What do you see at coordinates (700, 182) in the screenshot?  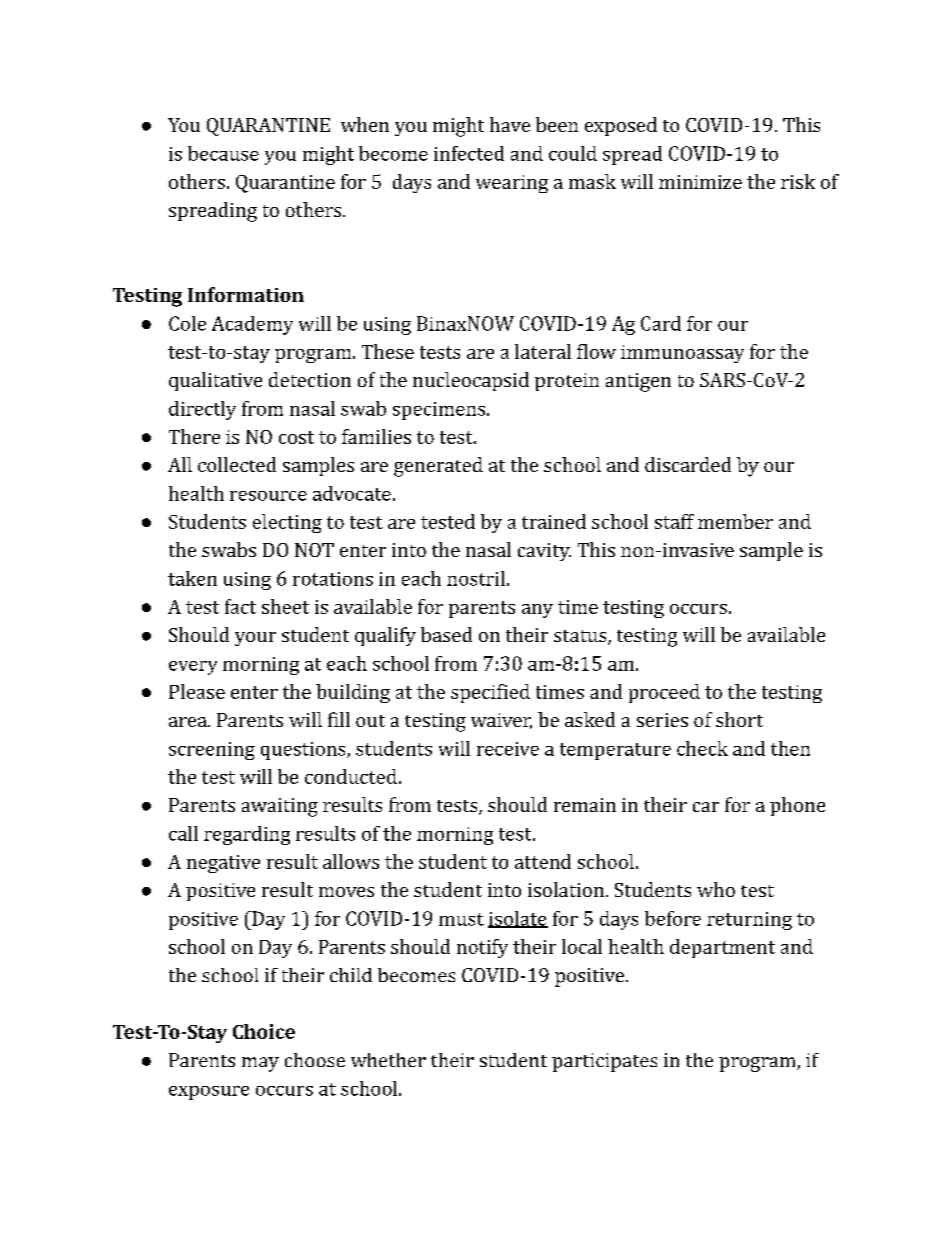 I see `minimize` at bounding box center [700, 182].
